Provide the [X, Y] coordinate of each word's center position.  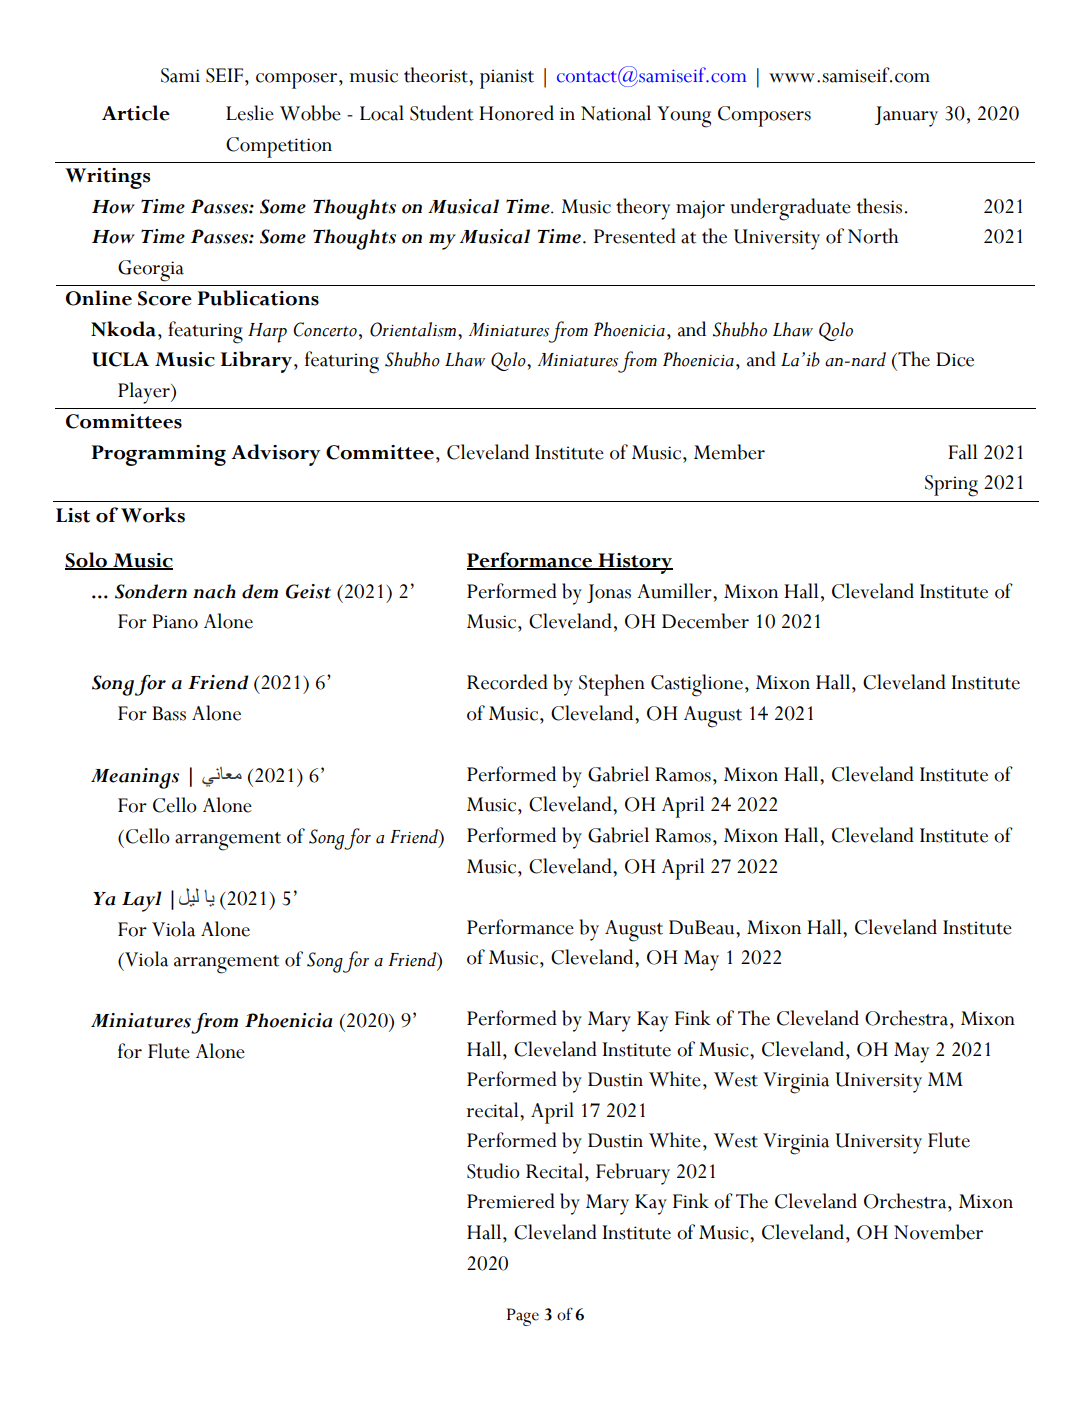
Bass [169, 713]
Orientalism [413, 329]
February [633, 1174]
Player [145, 393]
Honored [516, 113]
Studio [493, 1171]
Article [136, 113]
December [705, 621]
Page [523, 1317]
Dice [955, 359]
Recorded [507, 682]
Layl [142, 901]
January [906, 116]
